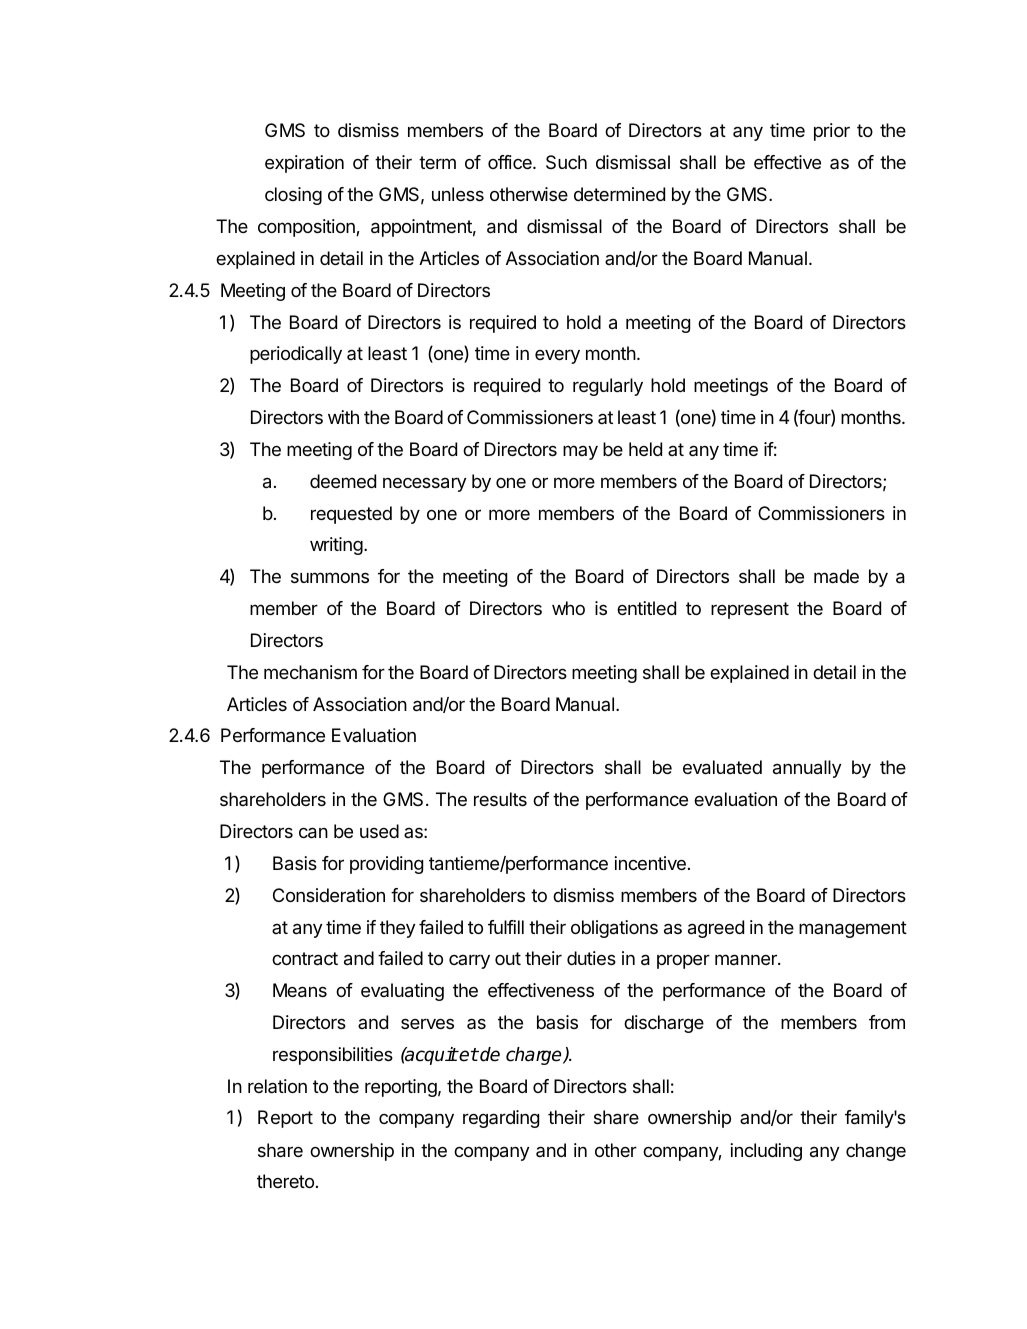  What do you see at coordinates (566, 162) in the screenshot?
I see `Such` at bounding box center [566, 162].
